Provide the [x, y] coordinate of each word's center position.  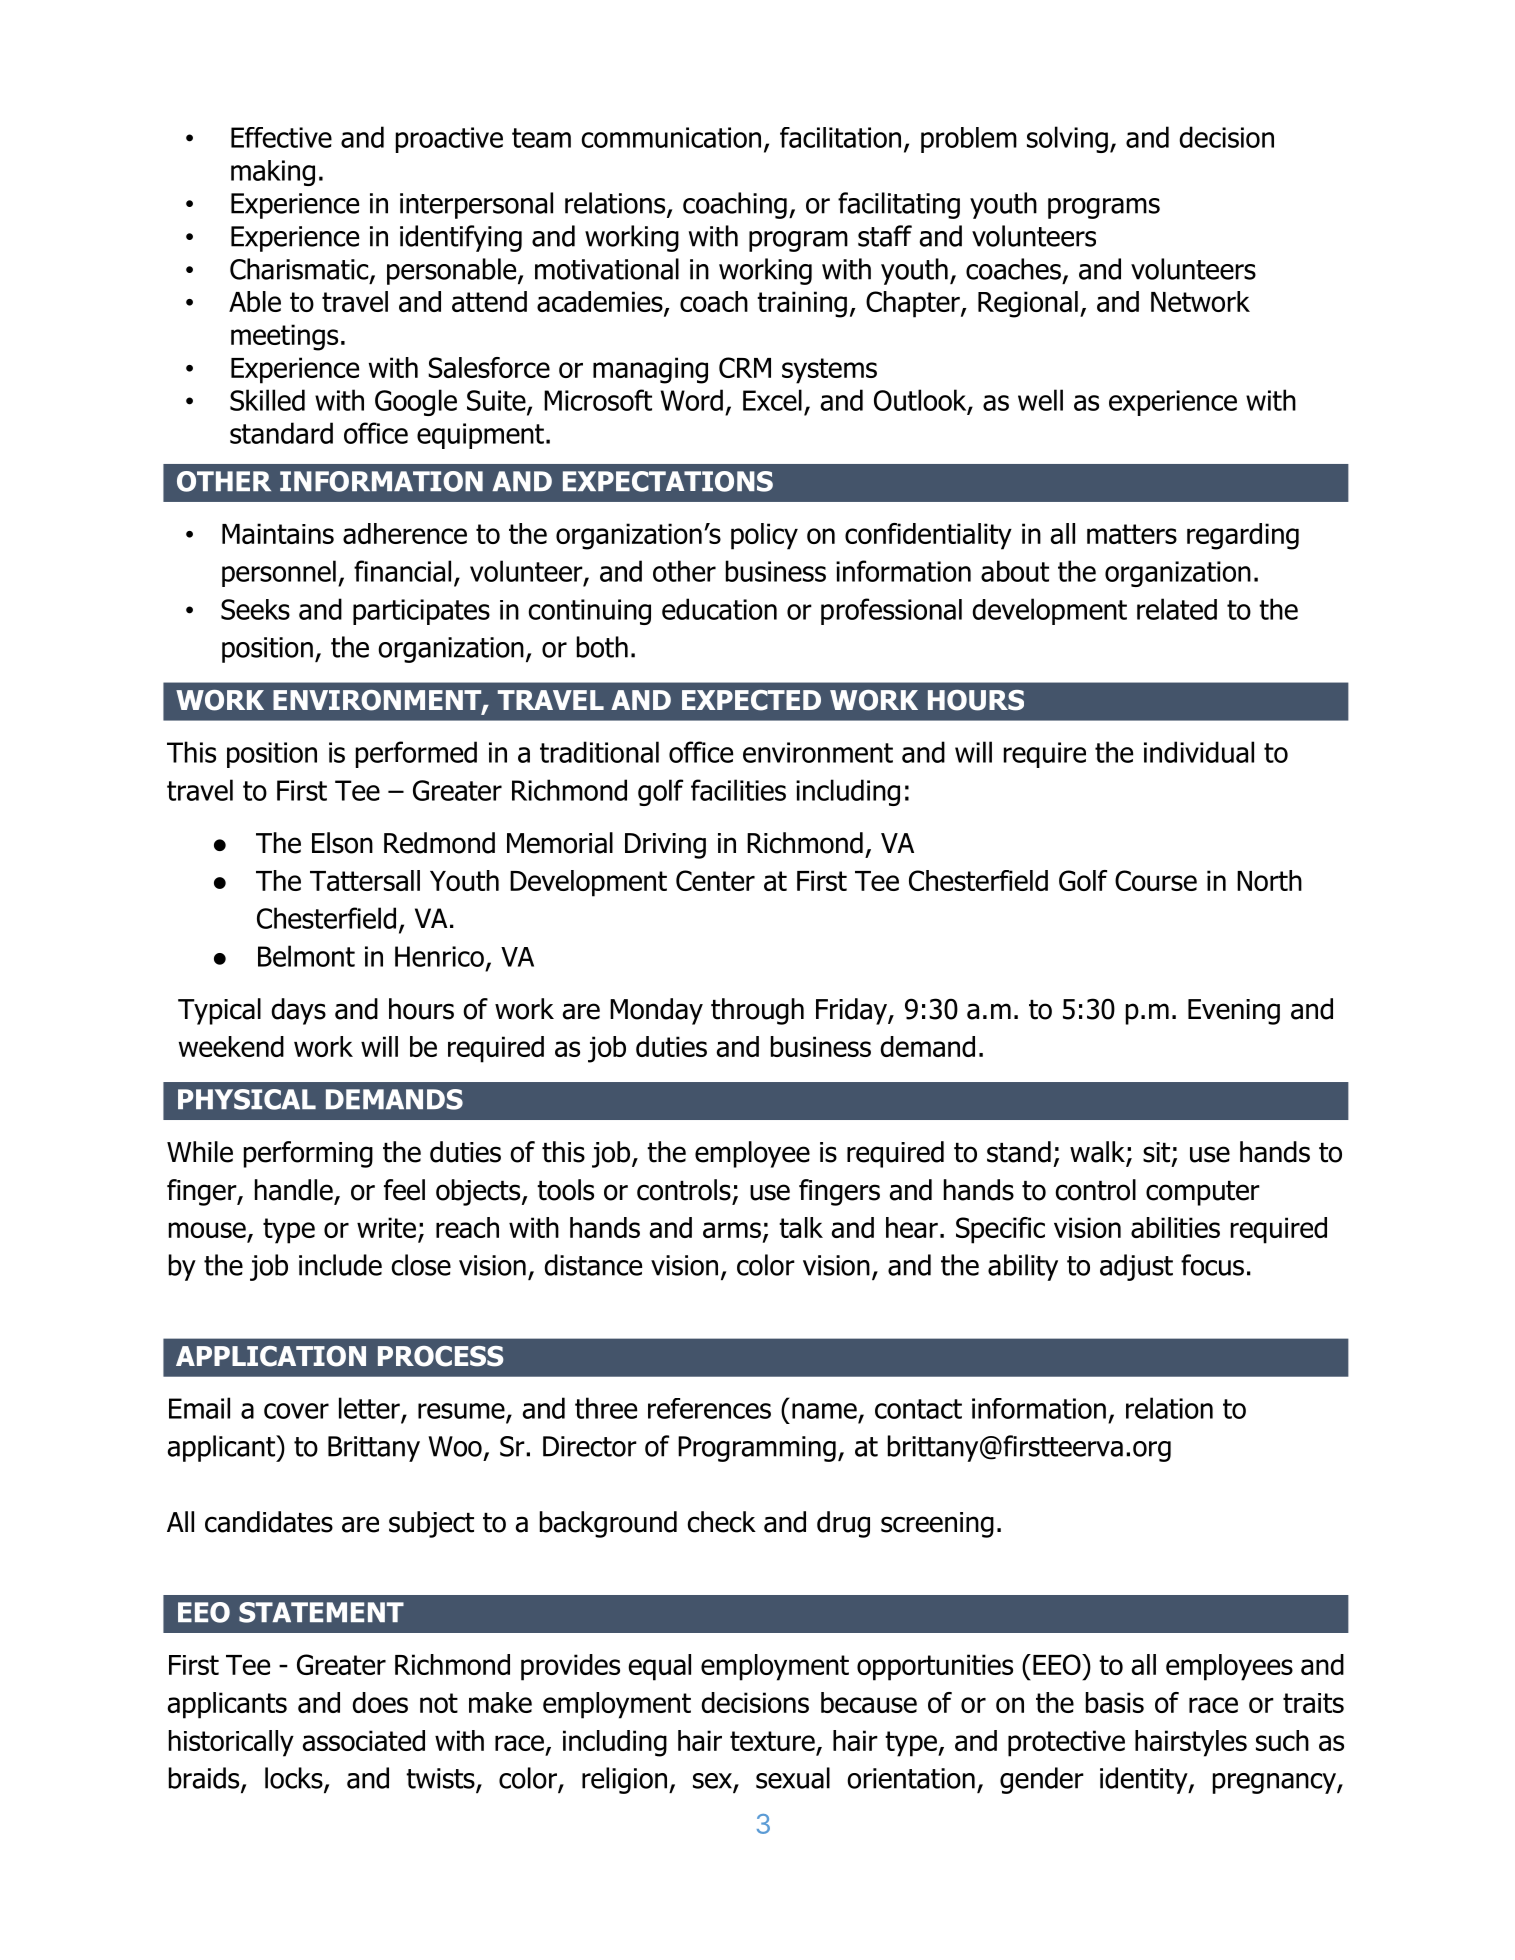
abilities [1175, 1227]
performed [416, 754]
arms [732, 1230]
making [273, 173]
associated [363, 1740]
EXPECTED [751, 700]
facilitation [840, 137]
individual [1199, 752]
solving [1067, 139]
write [386, 1227]
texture [772, 1741]
